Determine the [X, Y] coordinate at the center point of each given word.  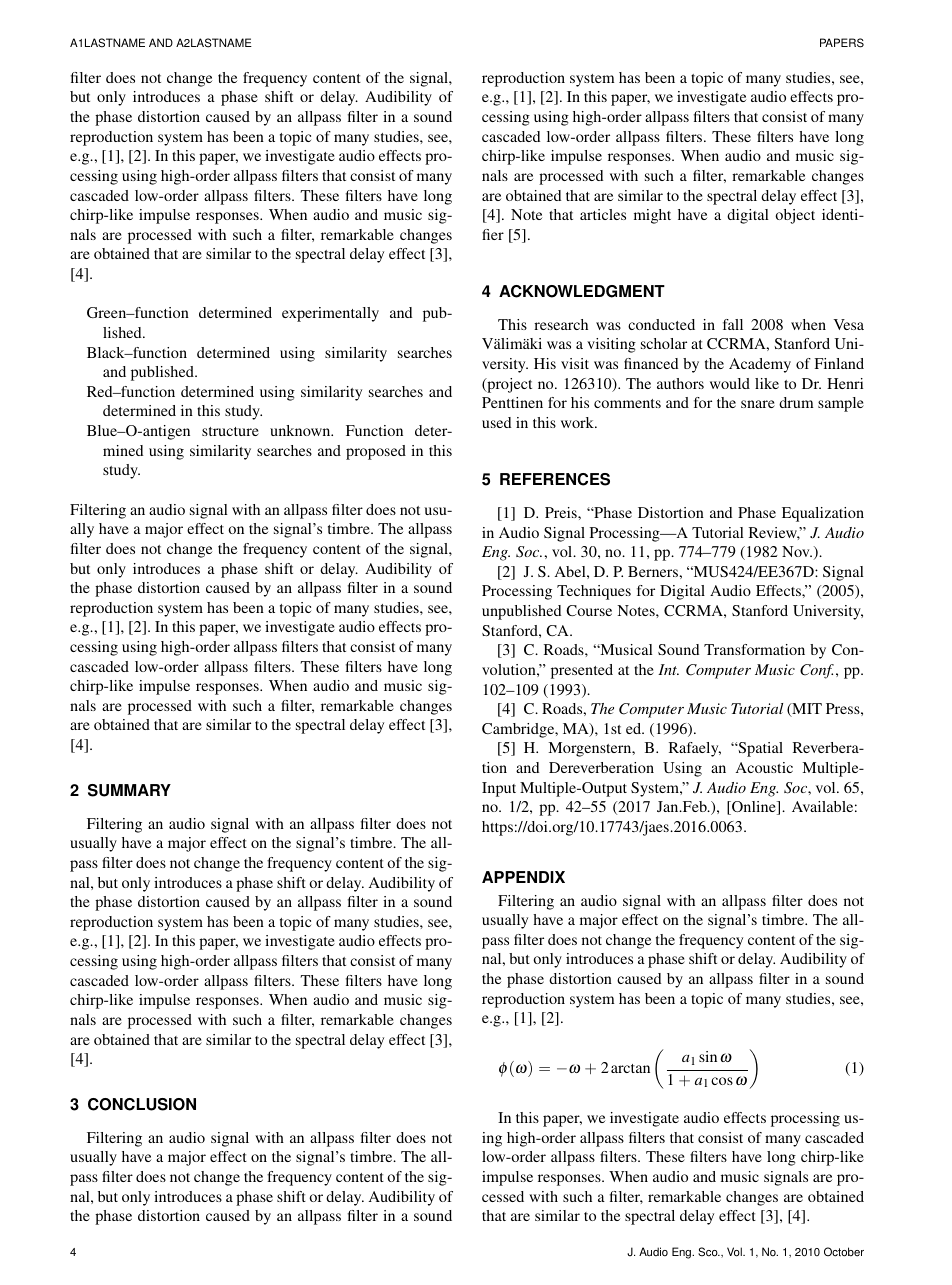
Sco [709, 1252]
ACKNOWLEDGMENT [582, 291]
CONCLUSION [142, 1104]
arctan [630, 1068]
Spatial [759, 749]
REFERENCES [555, 479]
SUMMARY [129, 790]
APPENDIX [523, 877]
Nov [797, 551]
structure [230, 431]
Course [589, 610]
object [795, 216]
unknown [301, 430]
